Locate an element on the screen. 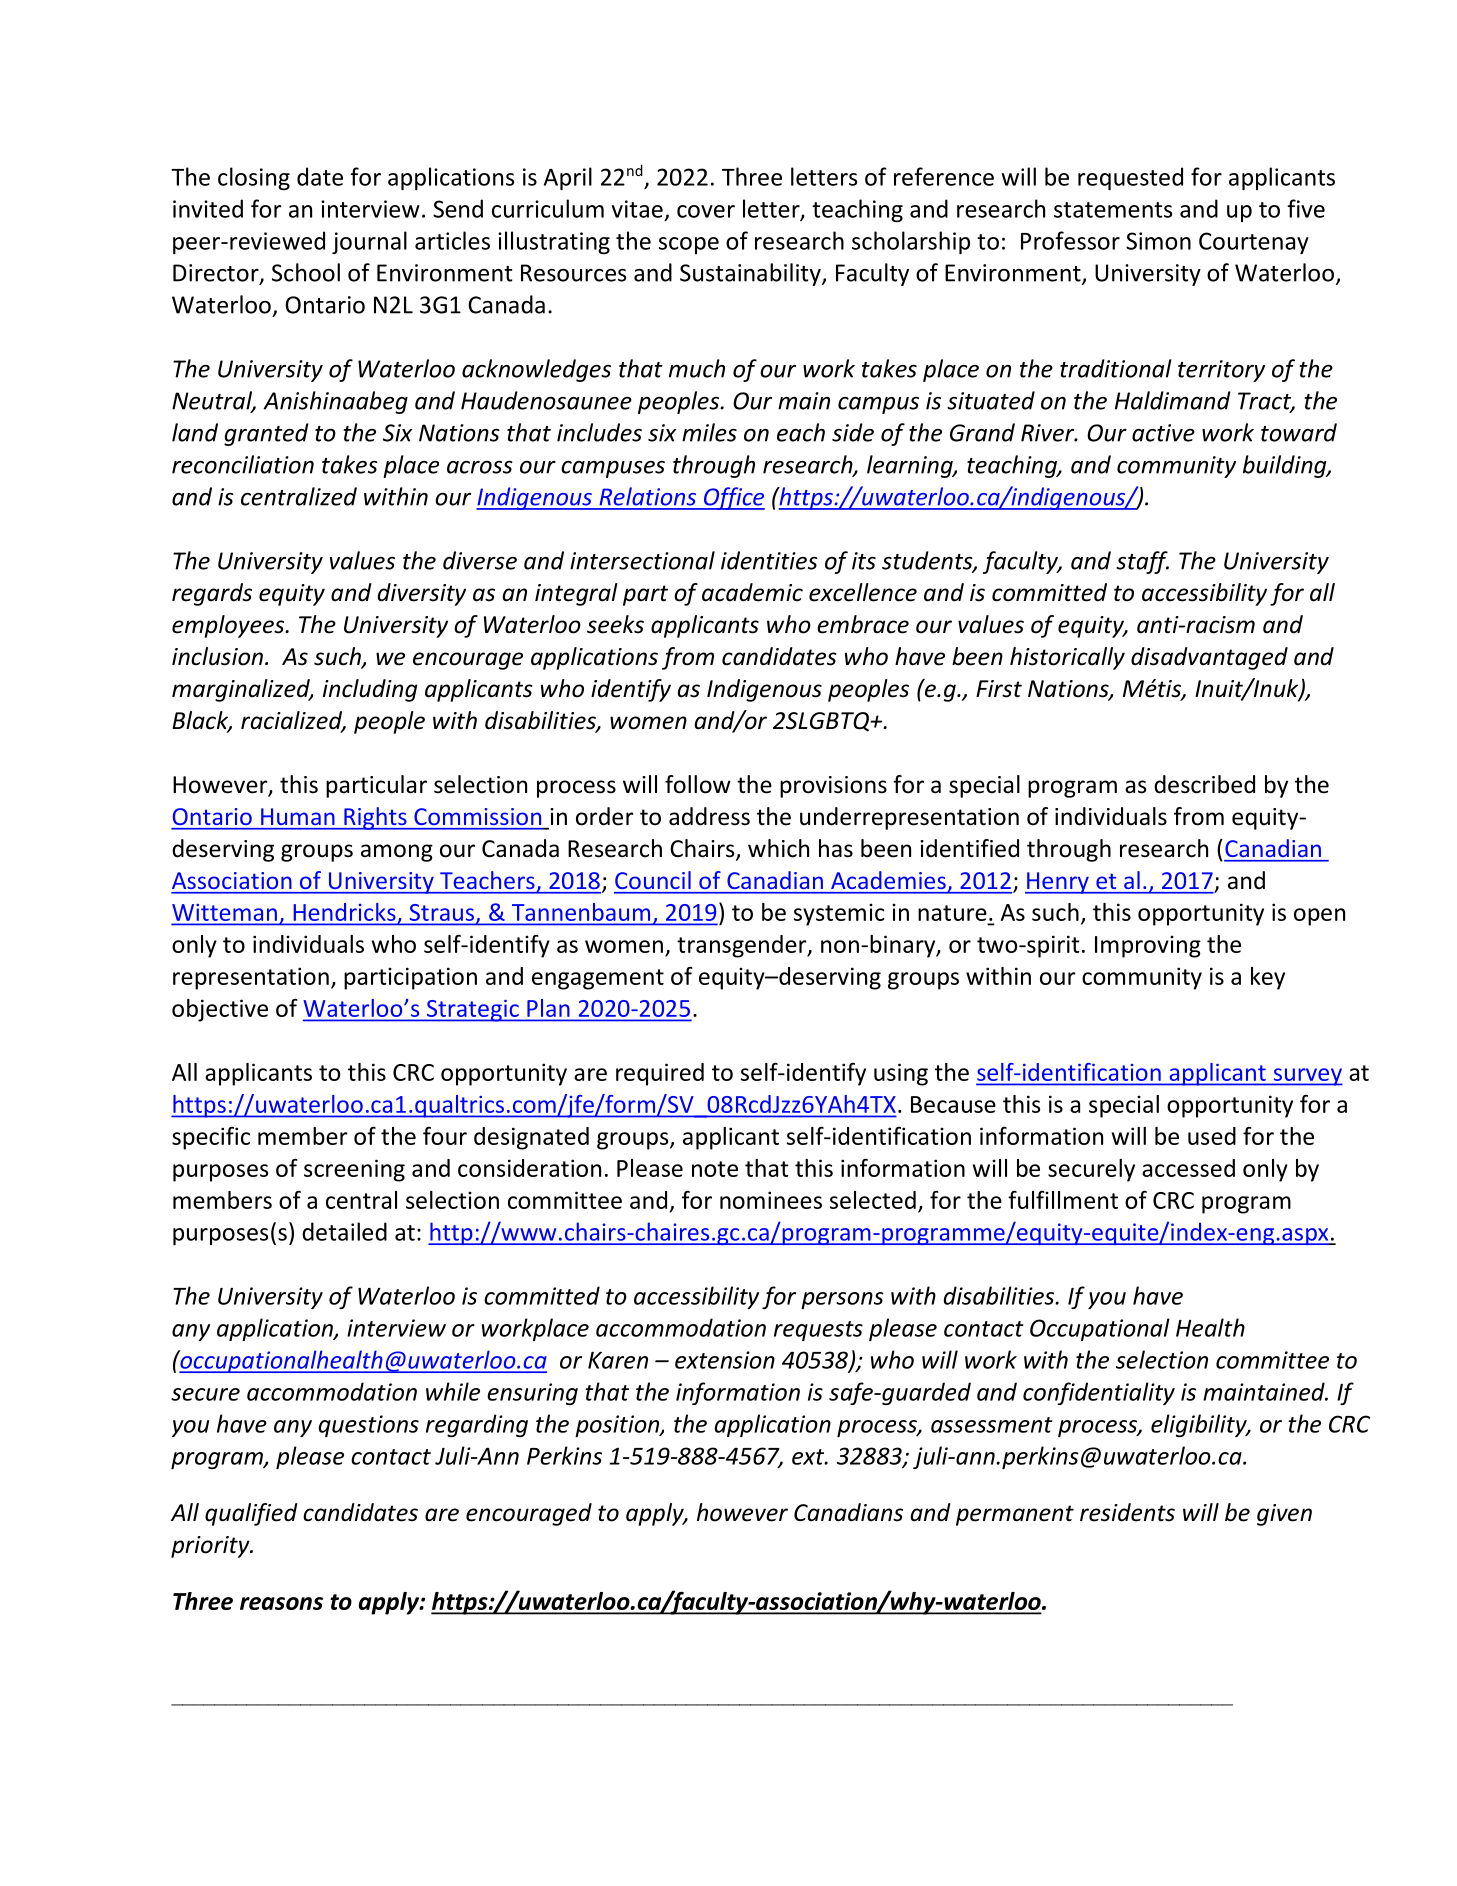  described is located at coordinates (1204, 784).
